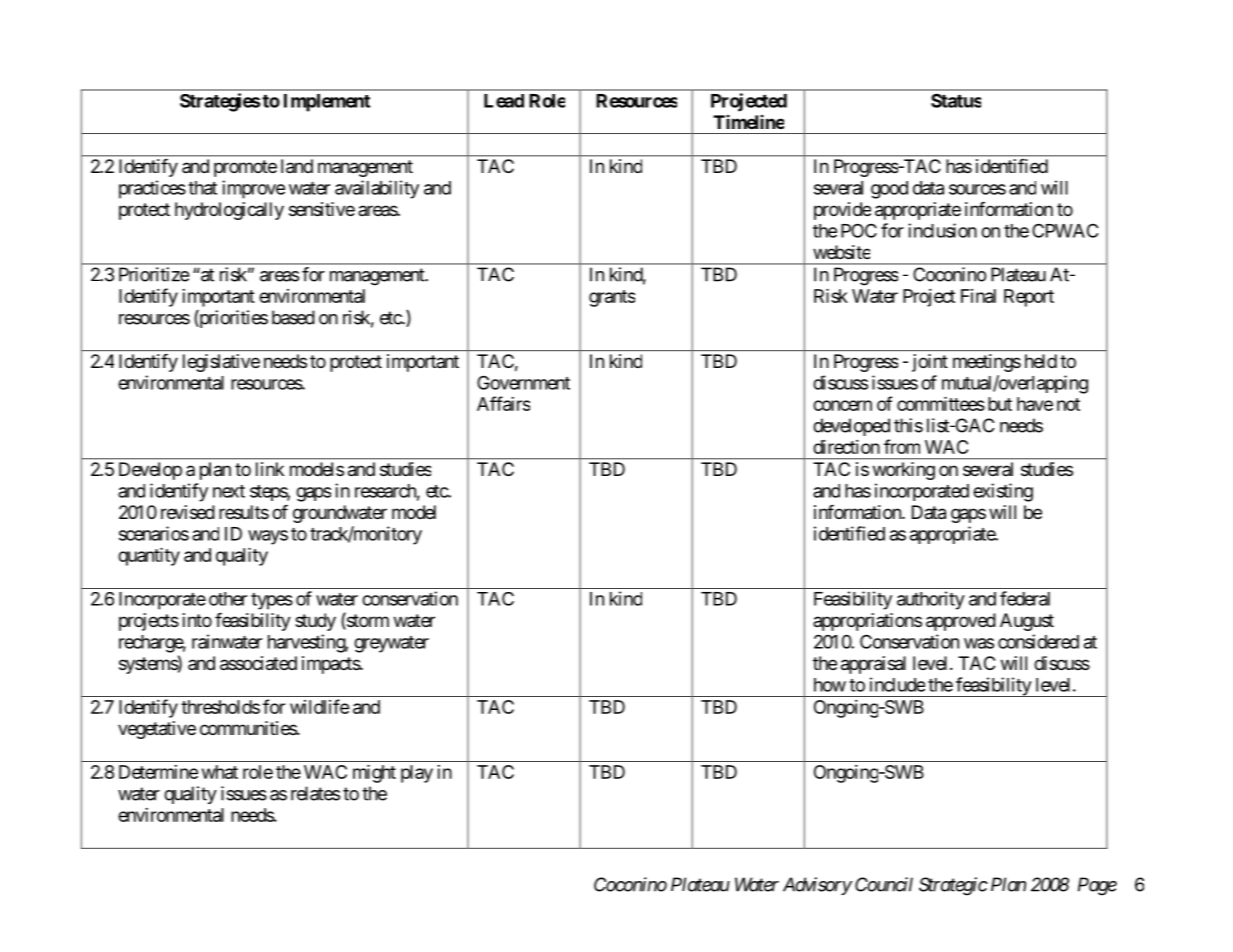 The width and height of the page is (1233, 952). I want to click on Advisory, so click(817, 886).
